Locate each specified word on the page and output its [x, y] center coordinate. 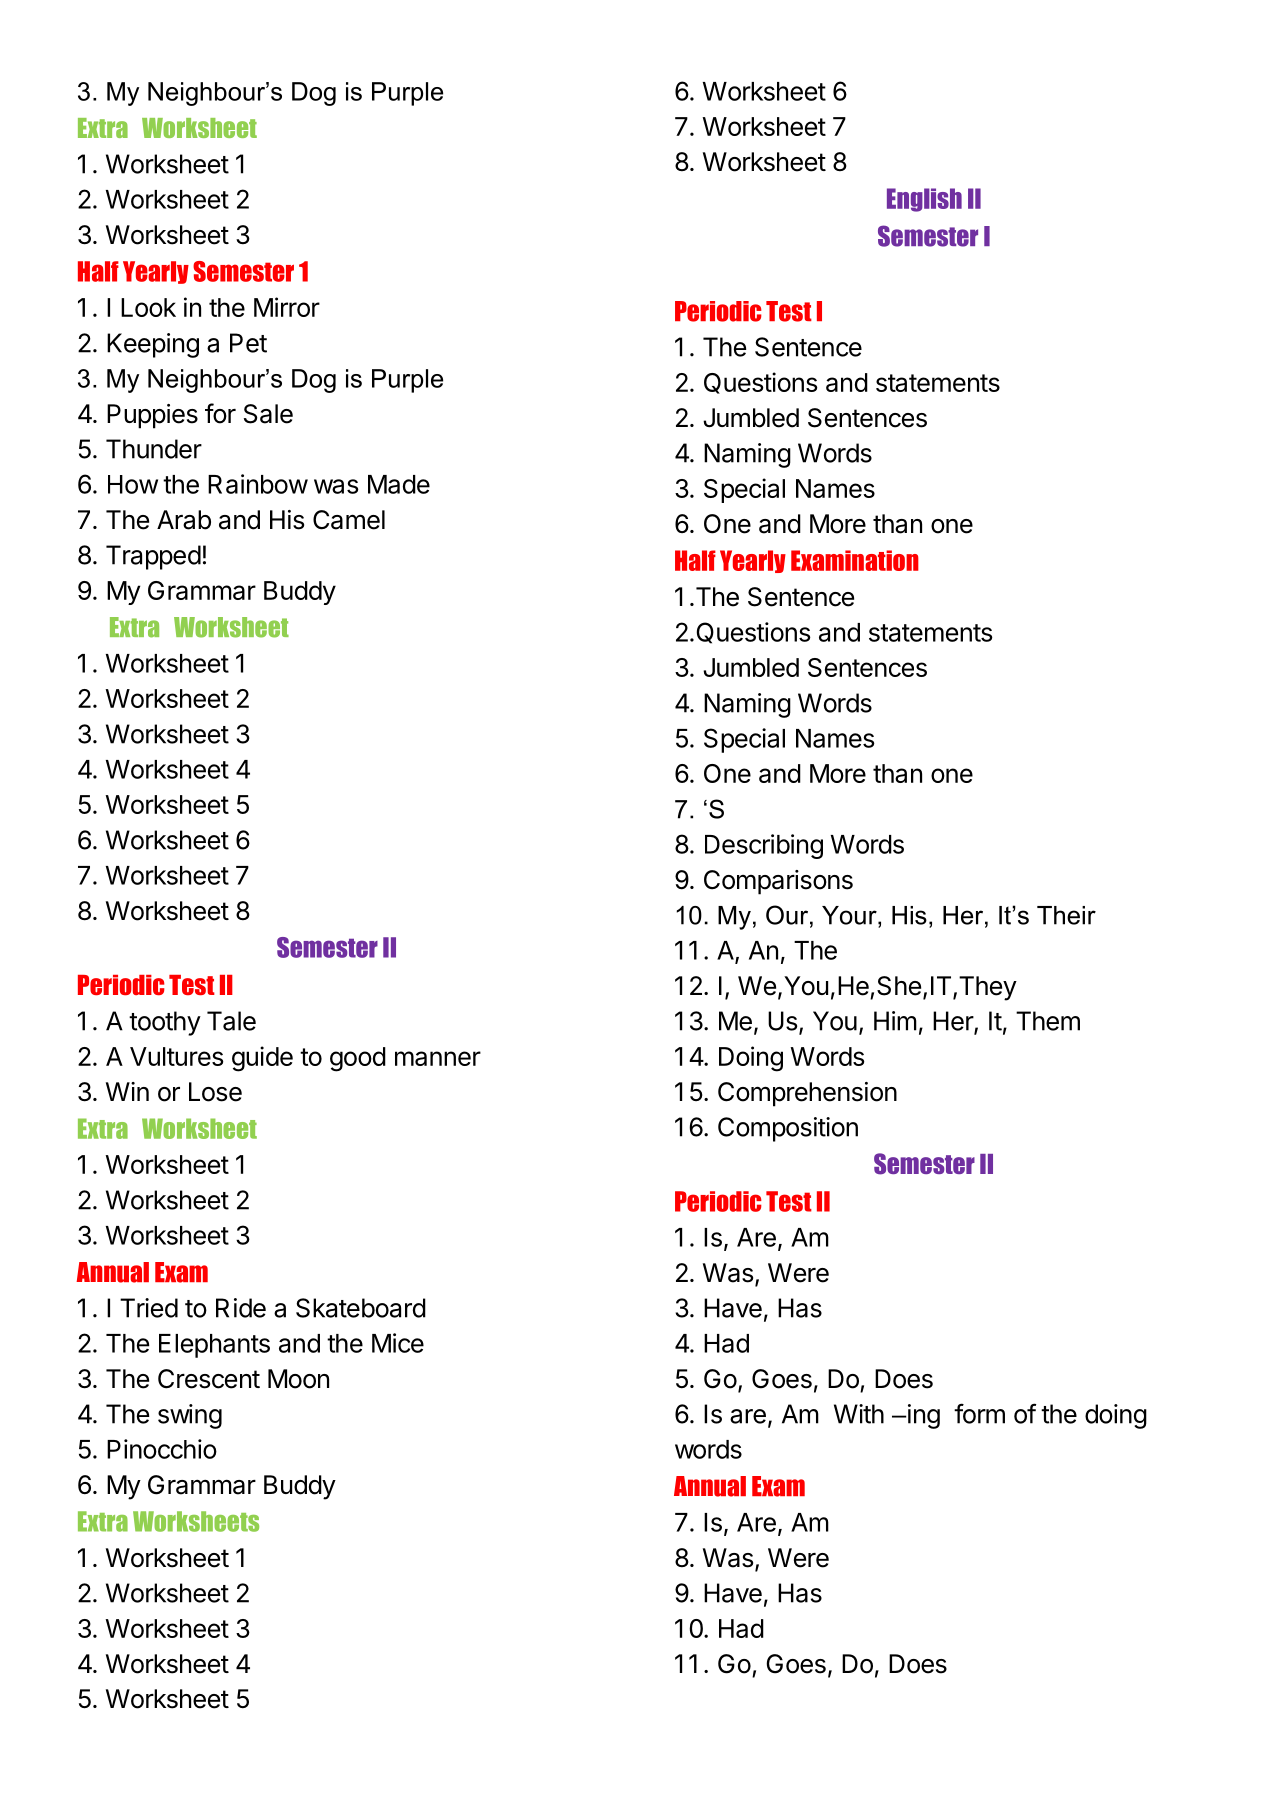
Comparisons [778, 882]
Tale [231, 1021]
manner [438, 1058]
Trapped [153, 557]
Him [895, 1021]
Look [148, 307]
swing [190, 1416]
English [924, 200]
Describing [764, 846]
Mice [398, 1343]
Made [399, 484]
